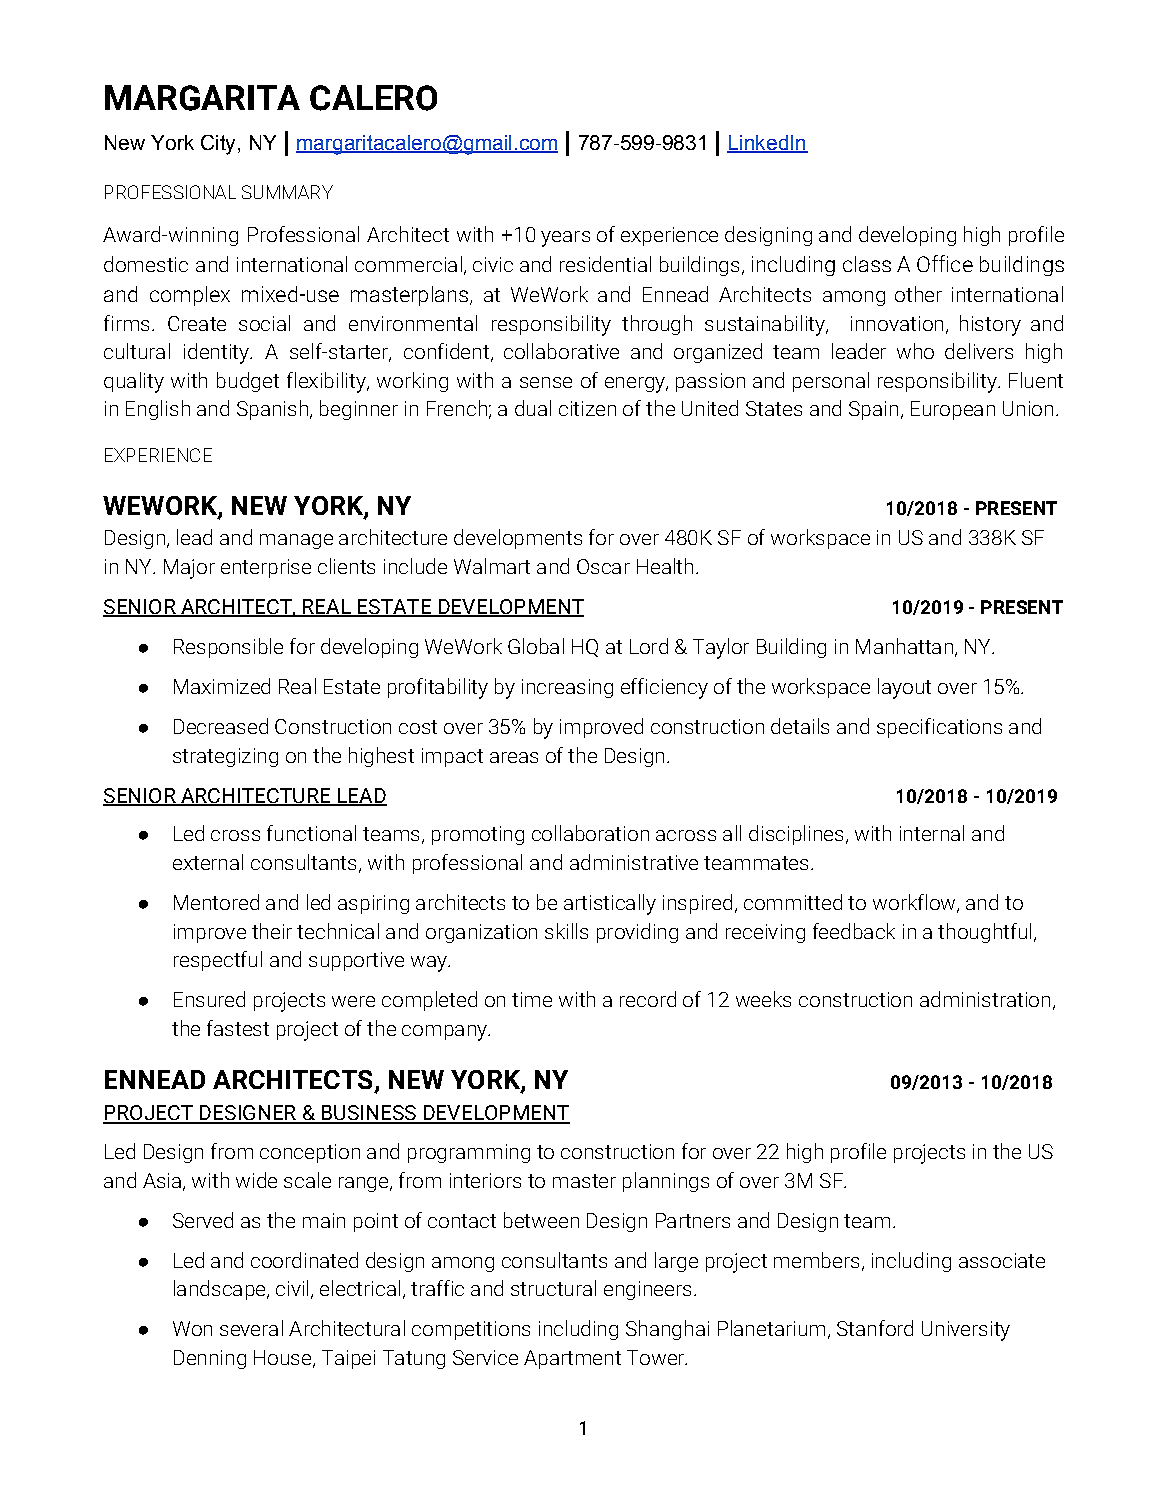 This screenshot has width=1168, height=1511. What do you see at coordinates (238, 1028) in the screenshot?
I see `fastest` at bounding box center [238, 1028].
